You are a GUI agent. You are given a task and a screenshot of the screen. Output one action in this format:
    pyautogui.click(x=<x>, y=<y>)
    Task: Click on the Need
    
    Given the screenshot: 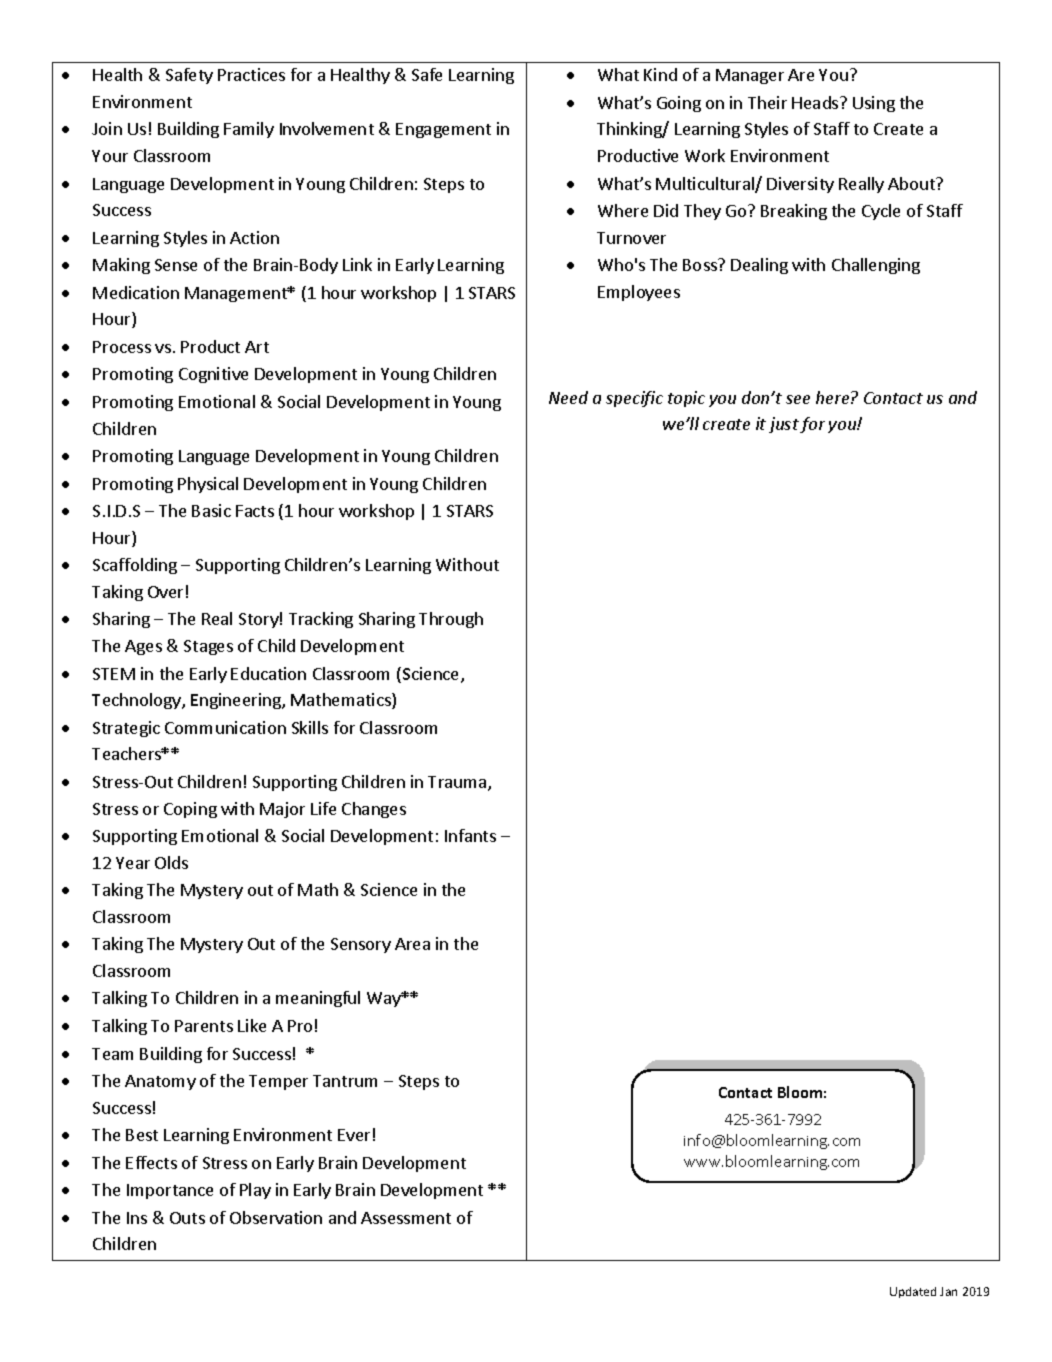 What is the action you would take?
    pyautogui.click(x=568, y=397)
